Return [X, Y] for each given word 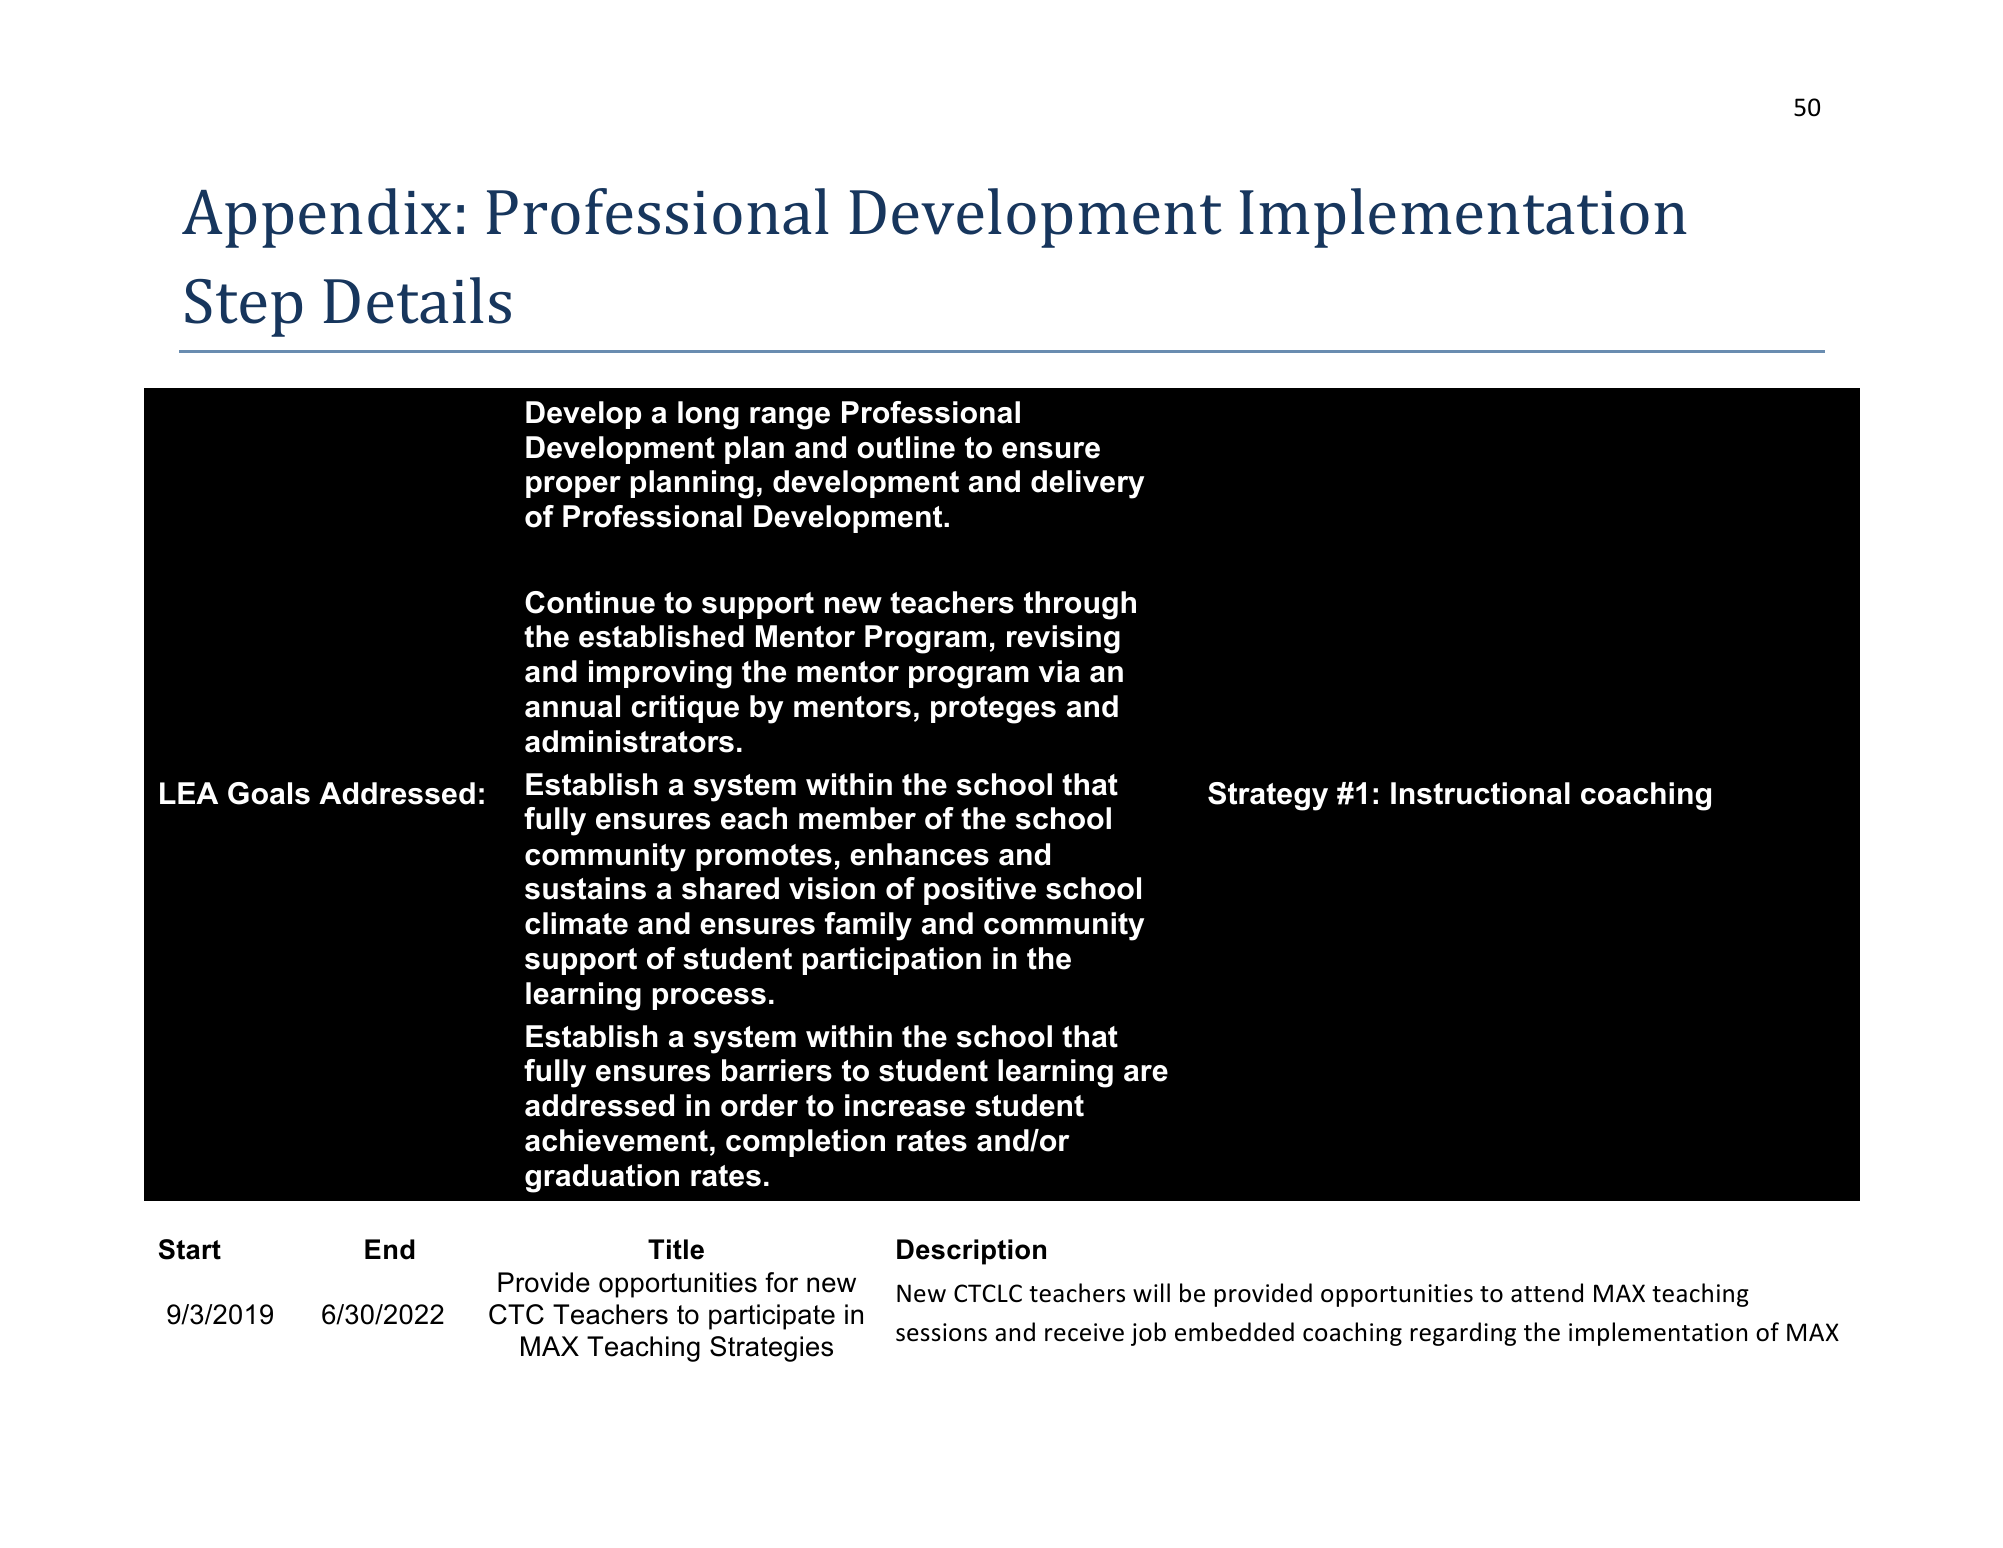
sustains [585, 888]
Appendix [316, 218]
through [1080, 605]
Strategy [1268, 796]
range [790, 418]
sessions [941, 1332]
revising [1063, 639]
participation [892, 961]
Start [190, 1249]
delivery [1087, 484]
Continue [590, 602]
